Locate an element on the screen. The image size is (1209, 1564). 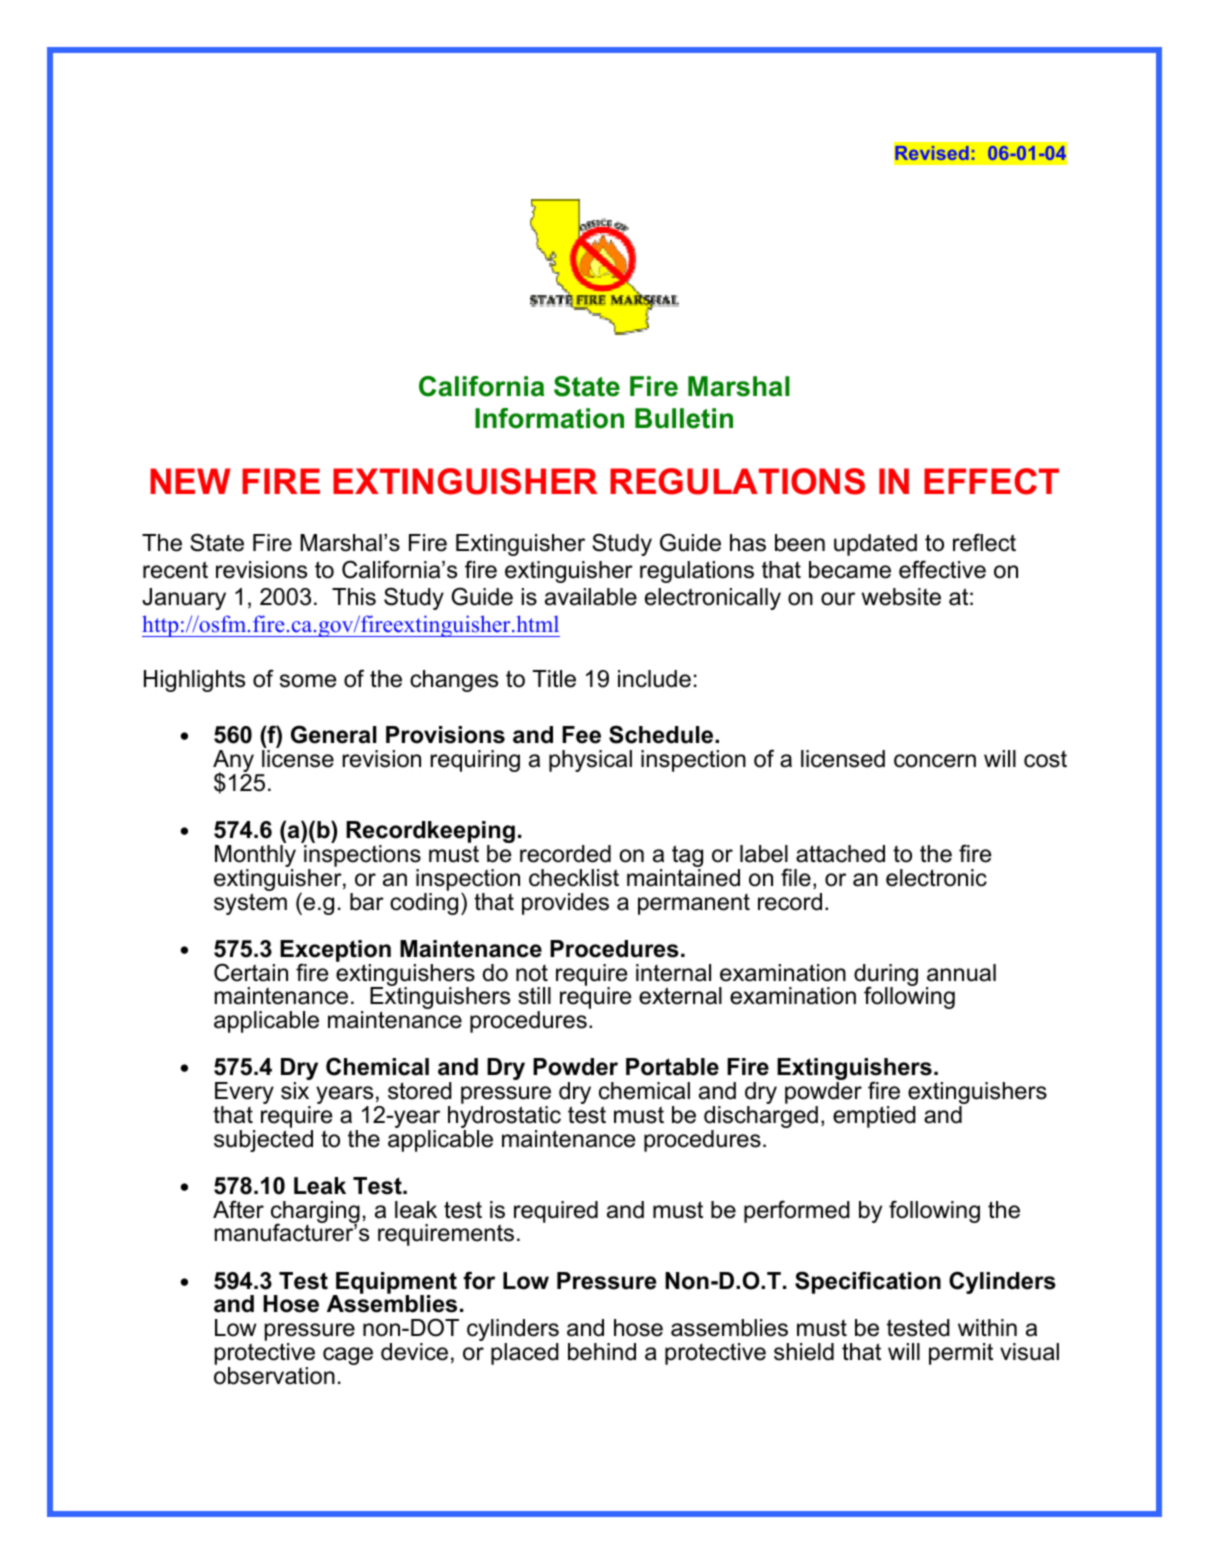
Information is located at coordinates (549, 418).
